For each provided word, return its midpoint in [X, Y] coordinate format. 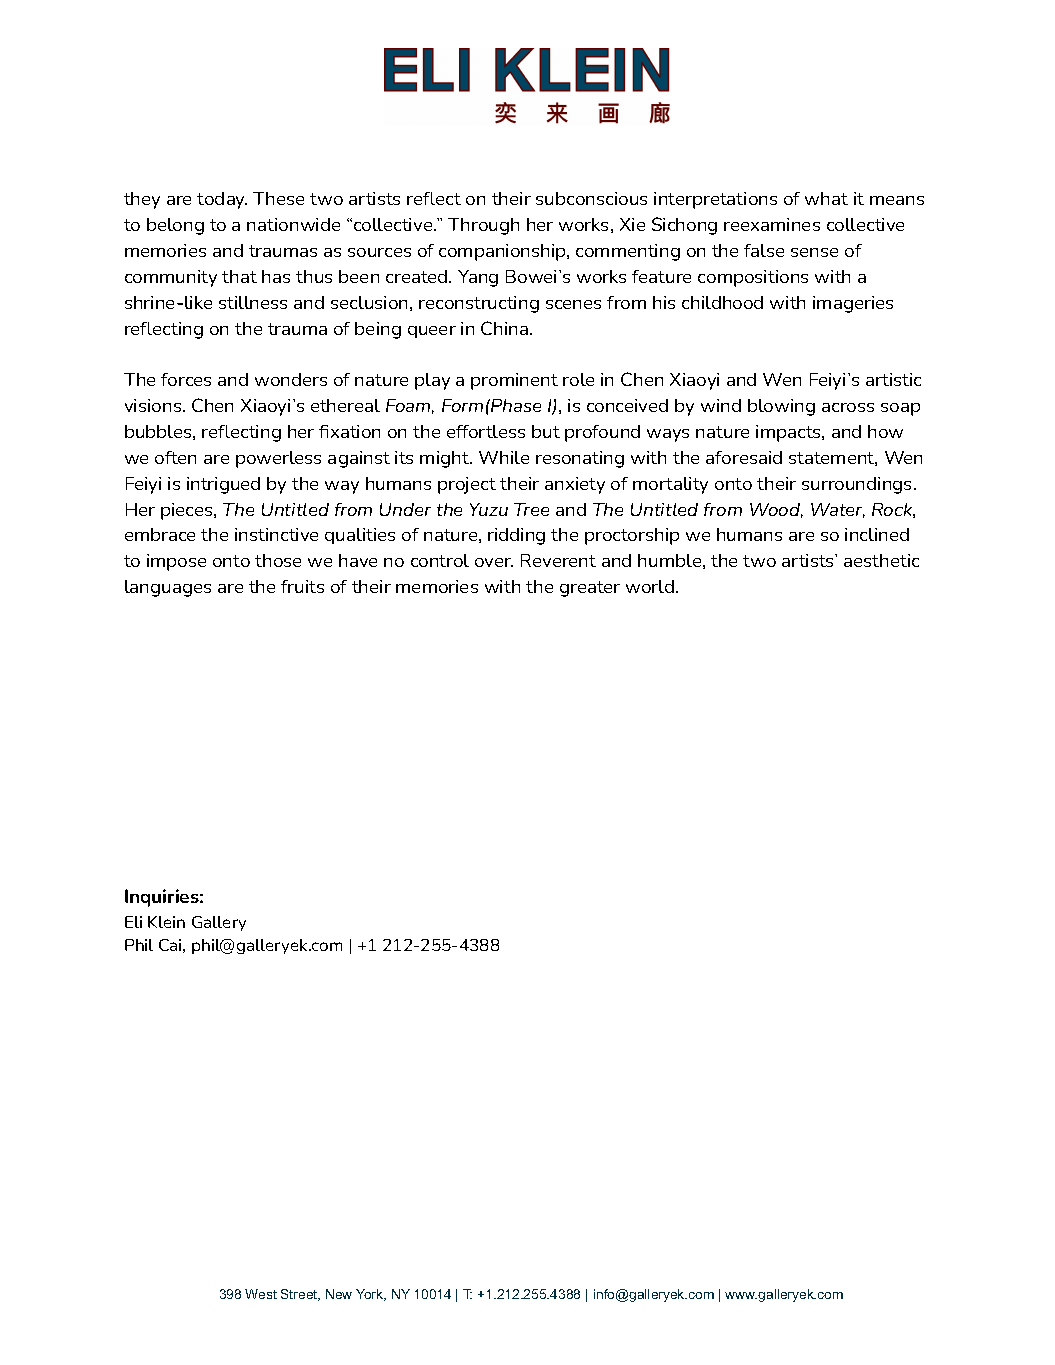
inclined [877, 534]
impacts [789, 433]
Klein [166, 922]
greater [590, 589]
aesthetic [881, 560]
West [261, 1294]
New [339, 1294]
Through [483, 226]
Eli [133, 922]
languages [168, 588]
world [650, 586]
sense [814, 252]
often [175, 457]
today [222, 200]
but [546, 431]
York [371, 1295]
